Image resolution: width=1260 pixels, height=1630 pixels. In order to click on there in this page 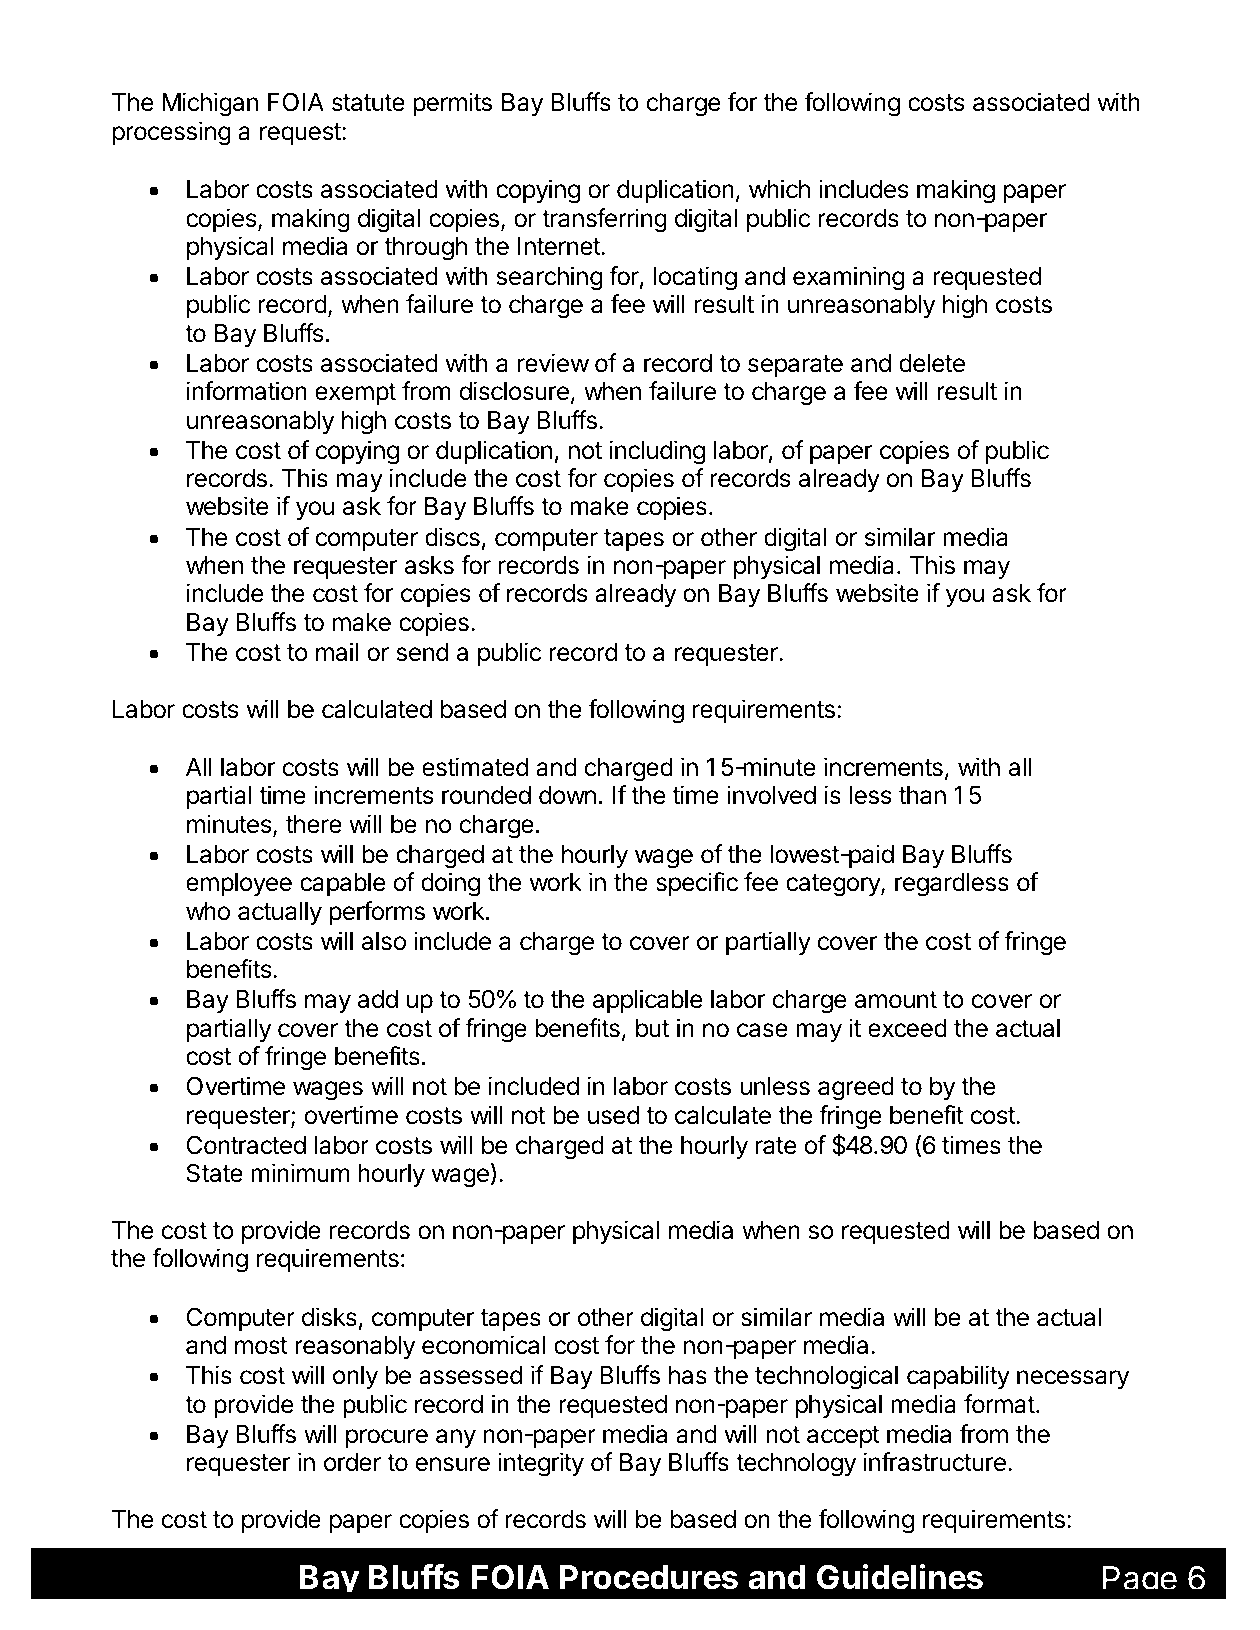, I will do `click(314, 824)`.
